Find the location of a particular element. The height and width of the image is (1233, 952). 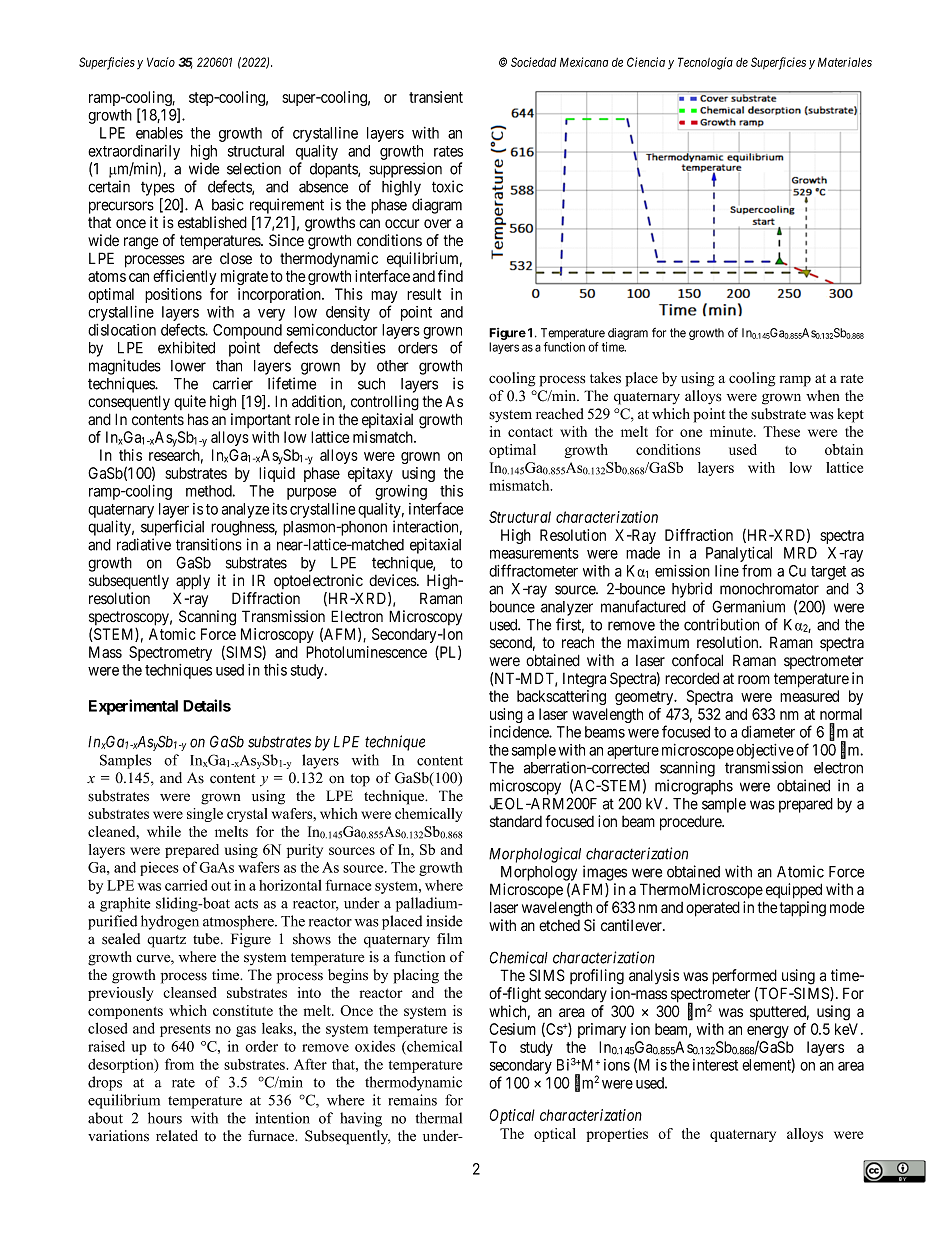

enables is located at coordinates (159, 133).
